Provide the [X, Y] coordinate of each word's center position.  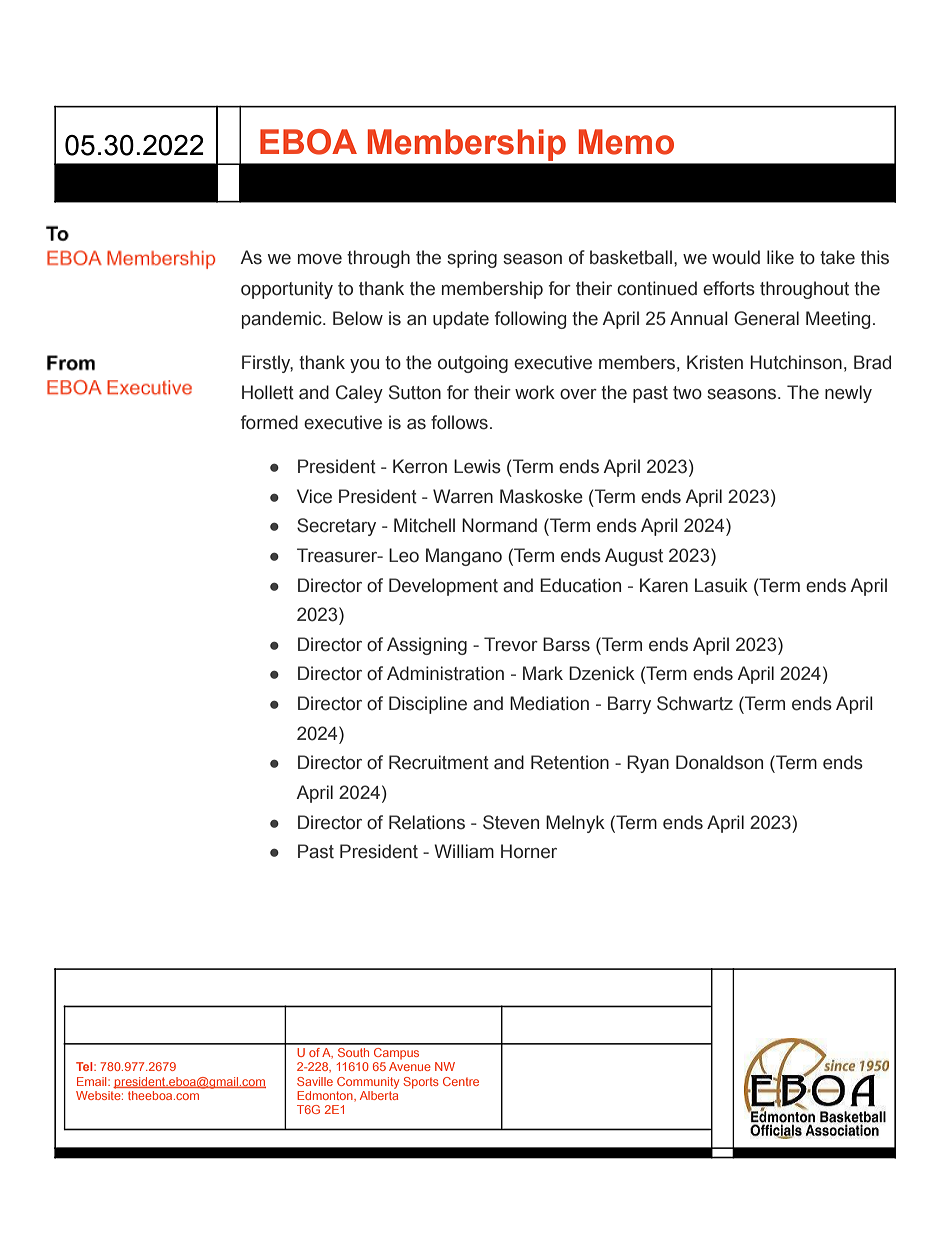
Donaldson [719, 762]
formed [269, 422]
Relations [427, 822]
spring [472, 259]
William [464, 851]
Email [93, 1081]
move [320, 259]
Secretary [336, 527]
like [780, 257]
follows [459, 422]
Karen [664, 585]
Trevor [511, 644]
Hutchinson [796, 362]
